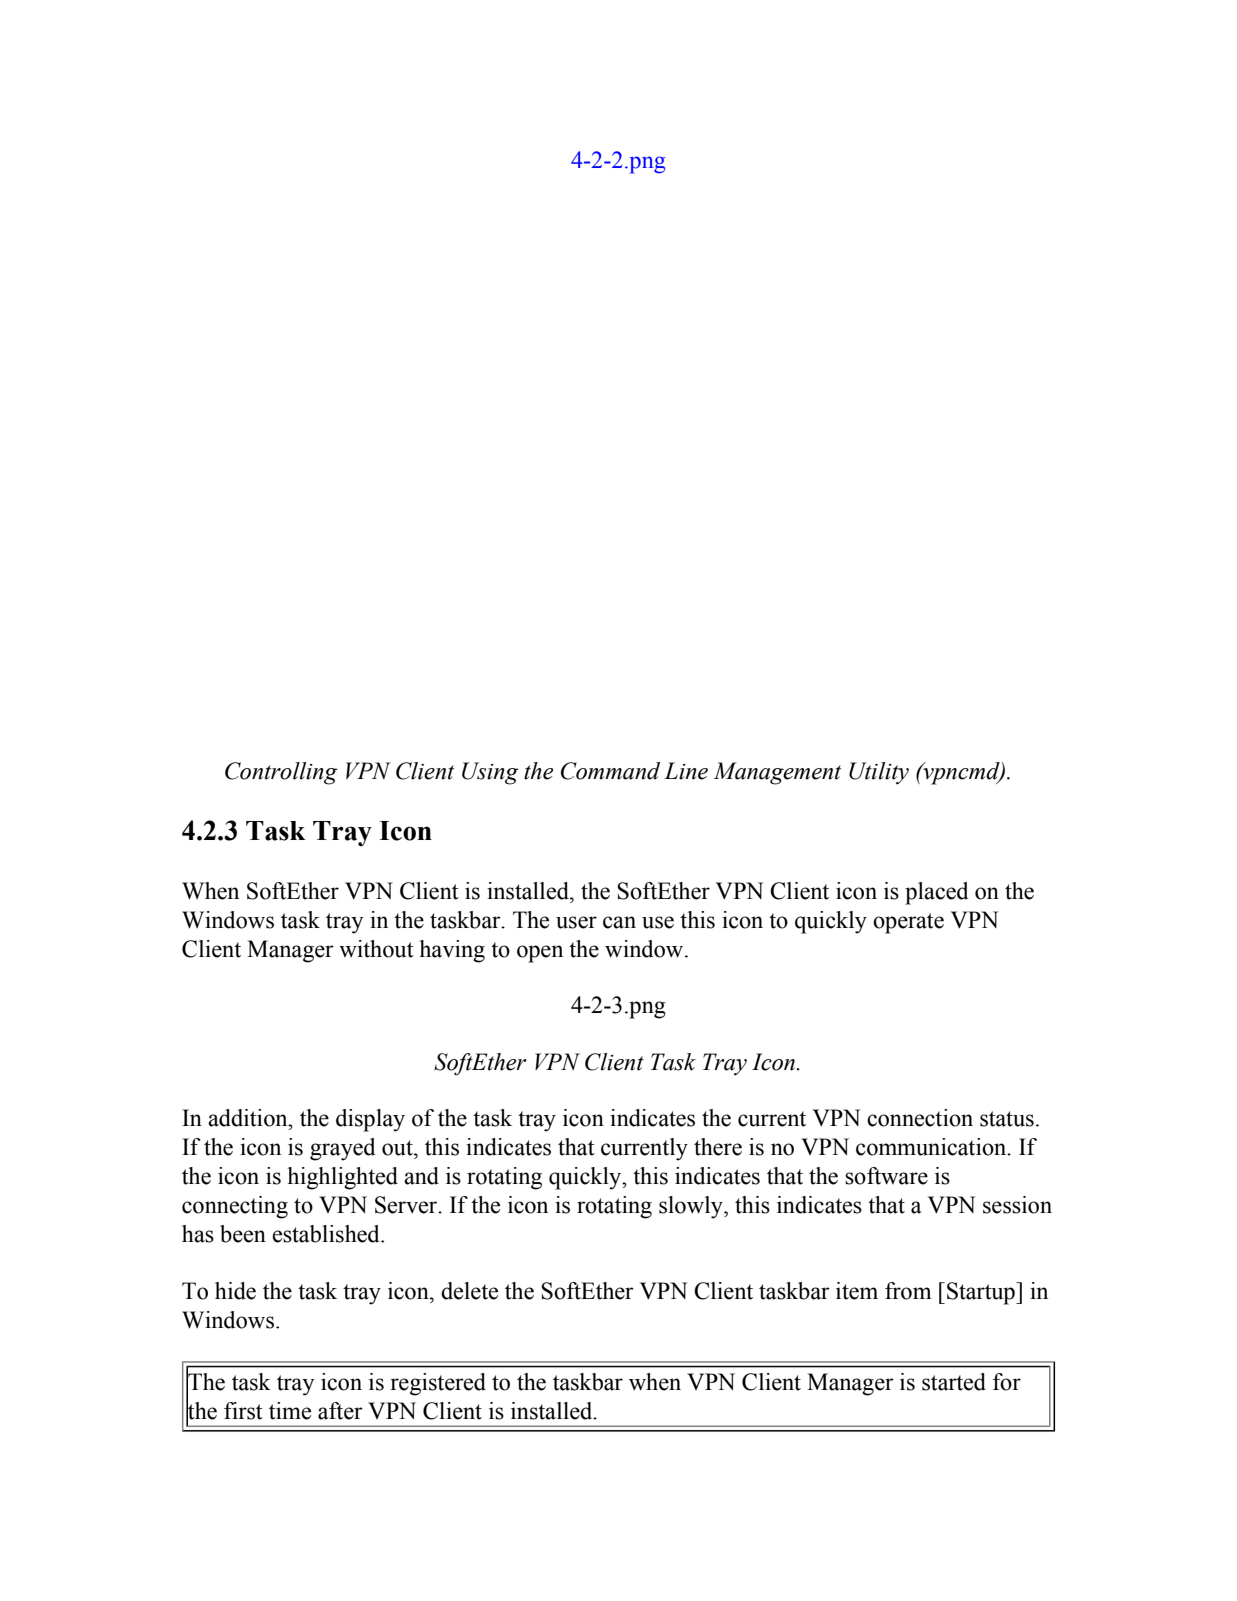 This screenshot has width=1237, height=1601. I want to click on Utility, so click(879, 773).
